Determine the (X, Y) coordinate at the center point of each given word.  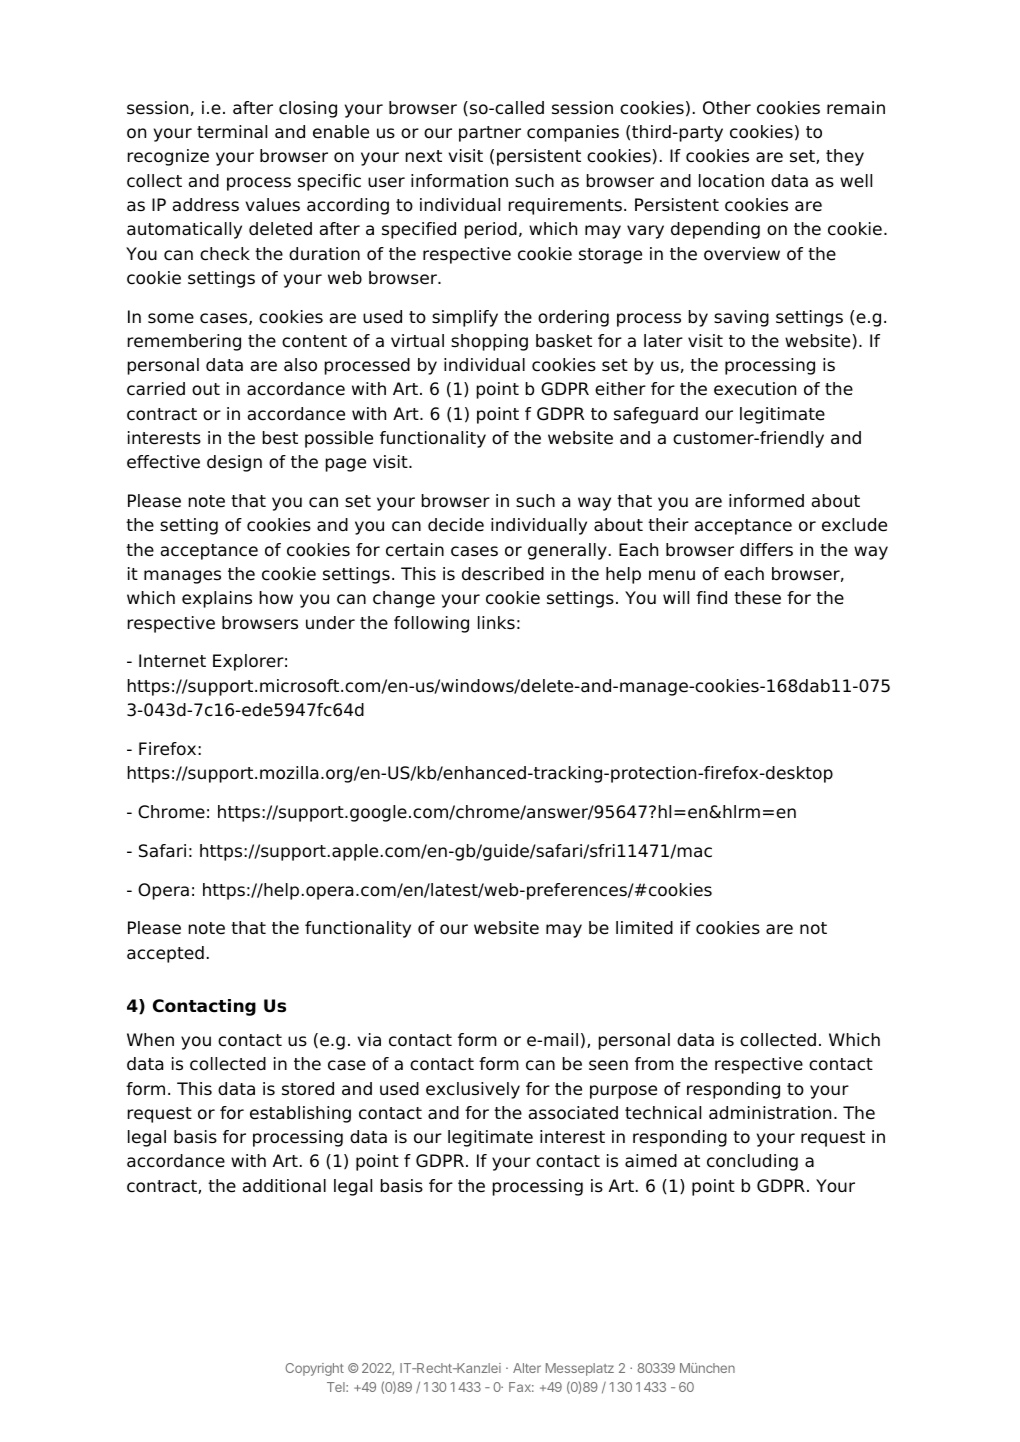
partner (490, 134)
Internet (172, 661)
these (757, 598)
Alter (527, 1368)
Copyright (314, 1369)
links (496, 623)
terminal (232, 132)
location (731, 181)
